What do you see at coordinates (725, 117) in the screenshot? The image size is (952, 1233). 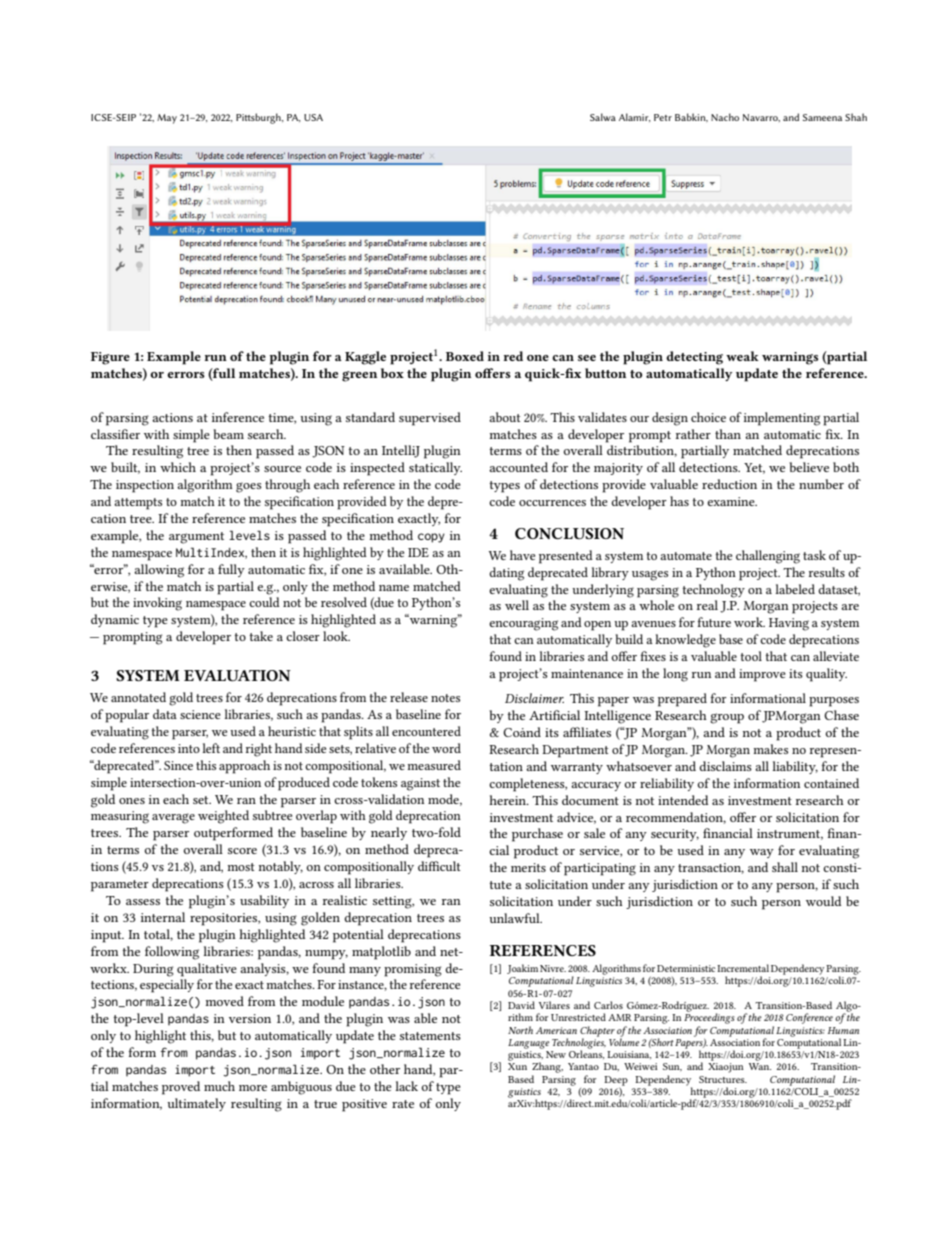 I see `Nacho` at bounding box center [725, 117].
